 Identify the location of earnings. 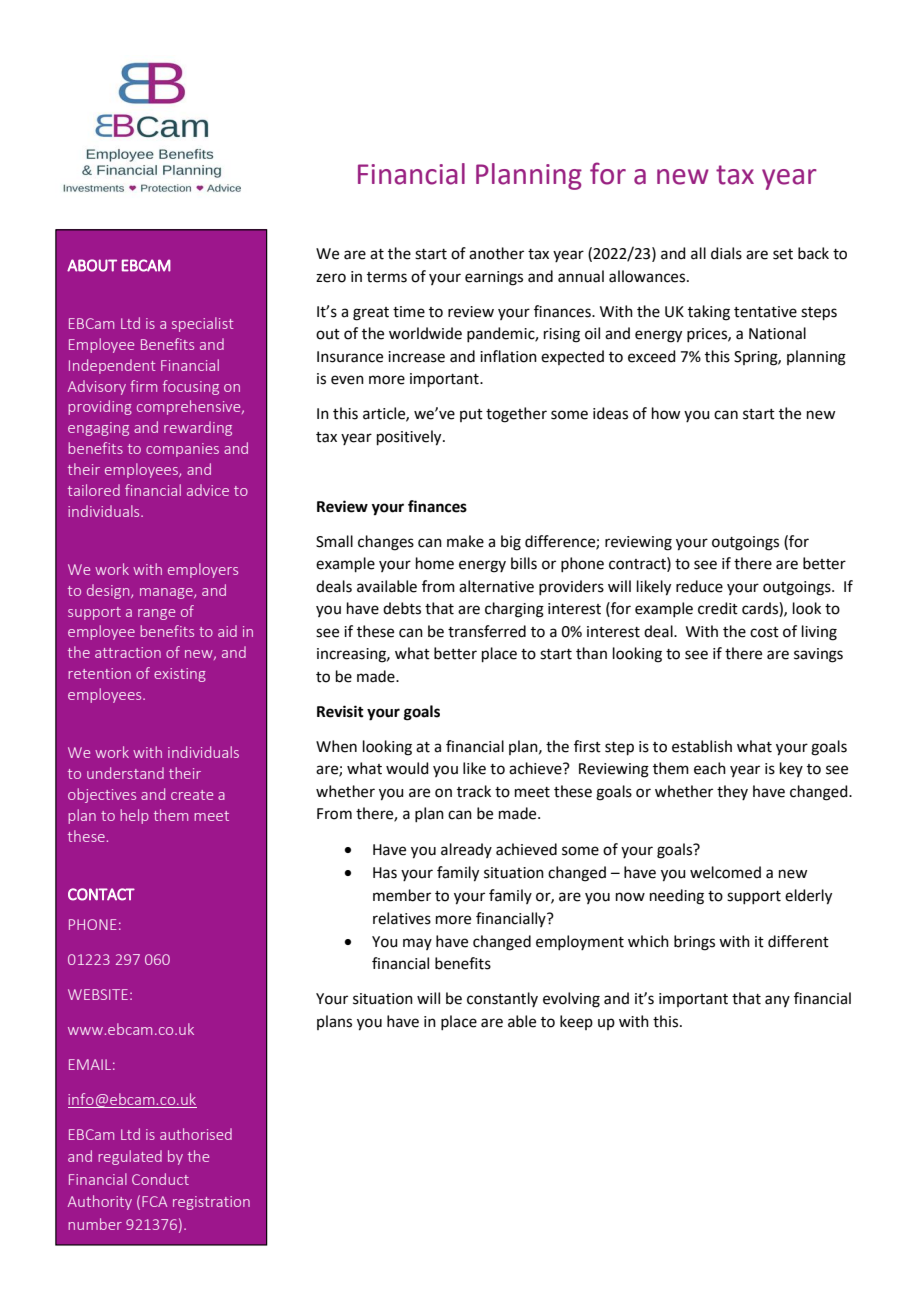
(494, 278).
